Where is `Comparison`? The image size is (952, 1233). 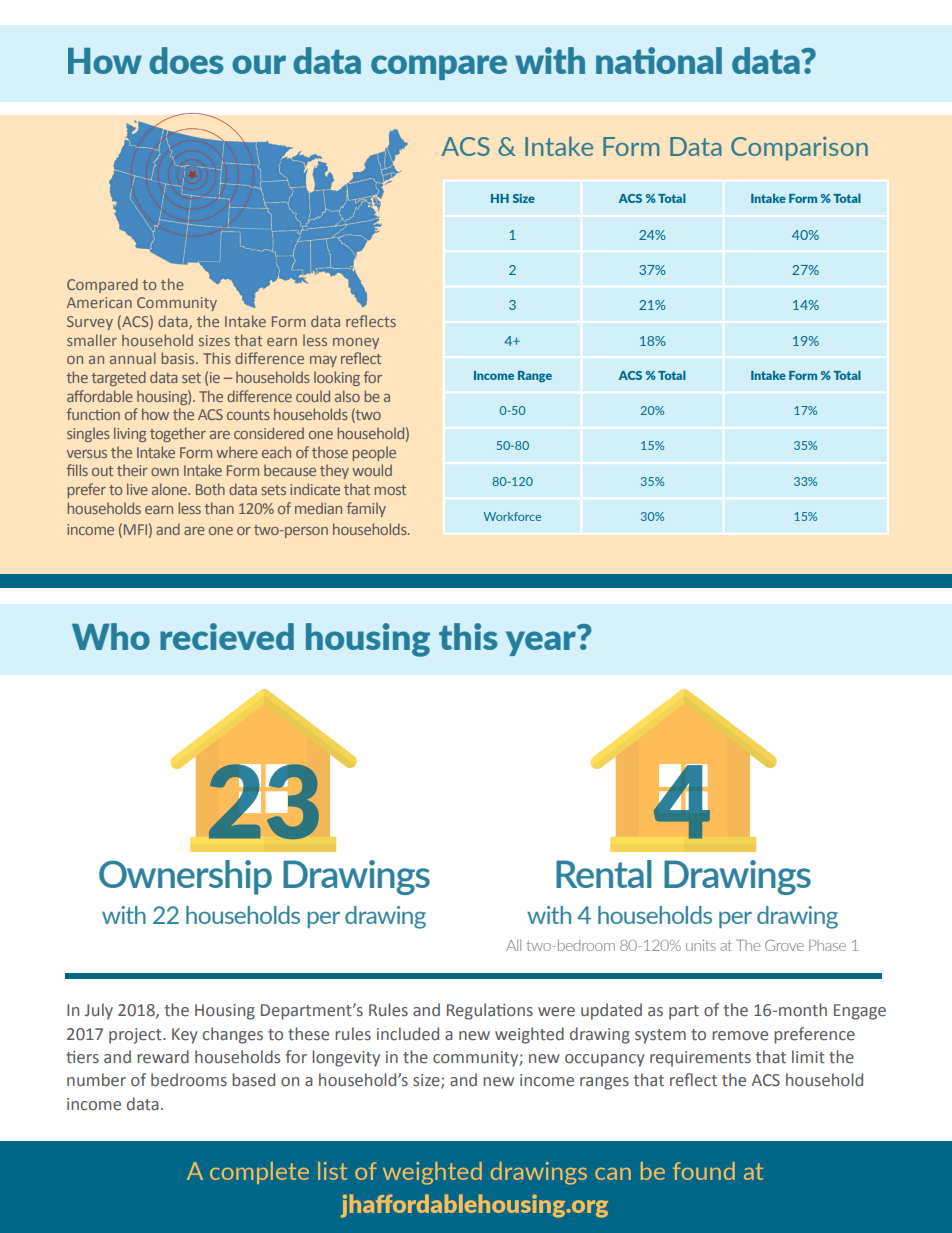
Comparison is located at coordinates (799, 149).
